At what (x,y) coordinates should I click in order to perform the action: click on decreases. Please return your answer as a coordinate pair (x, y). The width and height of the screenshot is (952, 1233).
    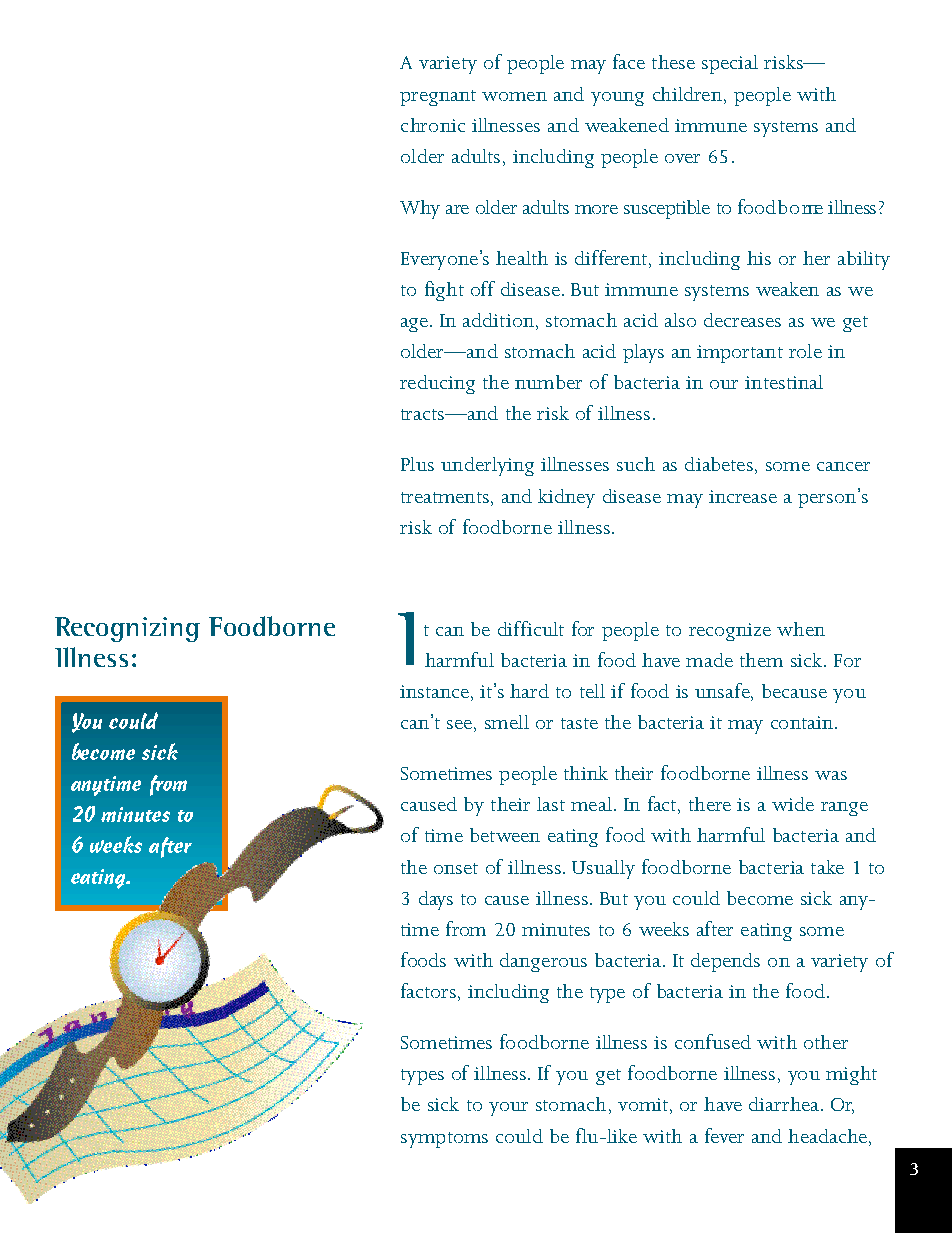
    Looking at the image, I should click on (742, 320).
